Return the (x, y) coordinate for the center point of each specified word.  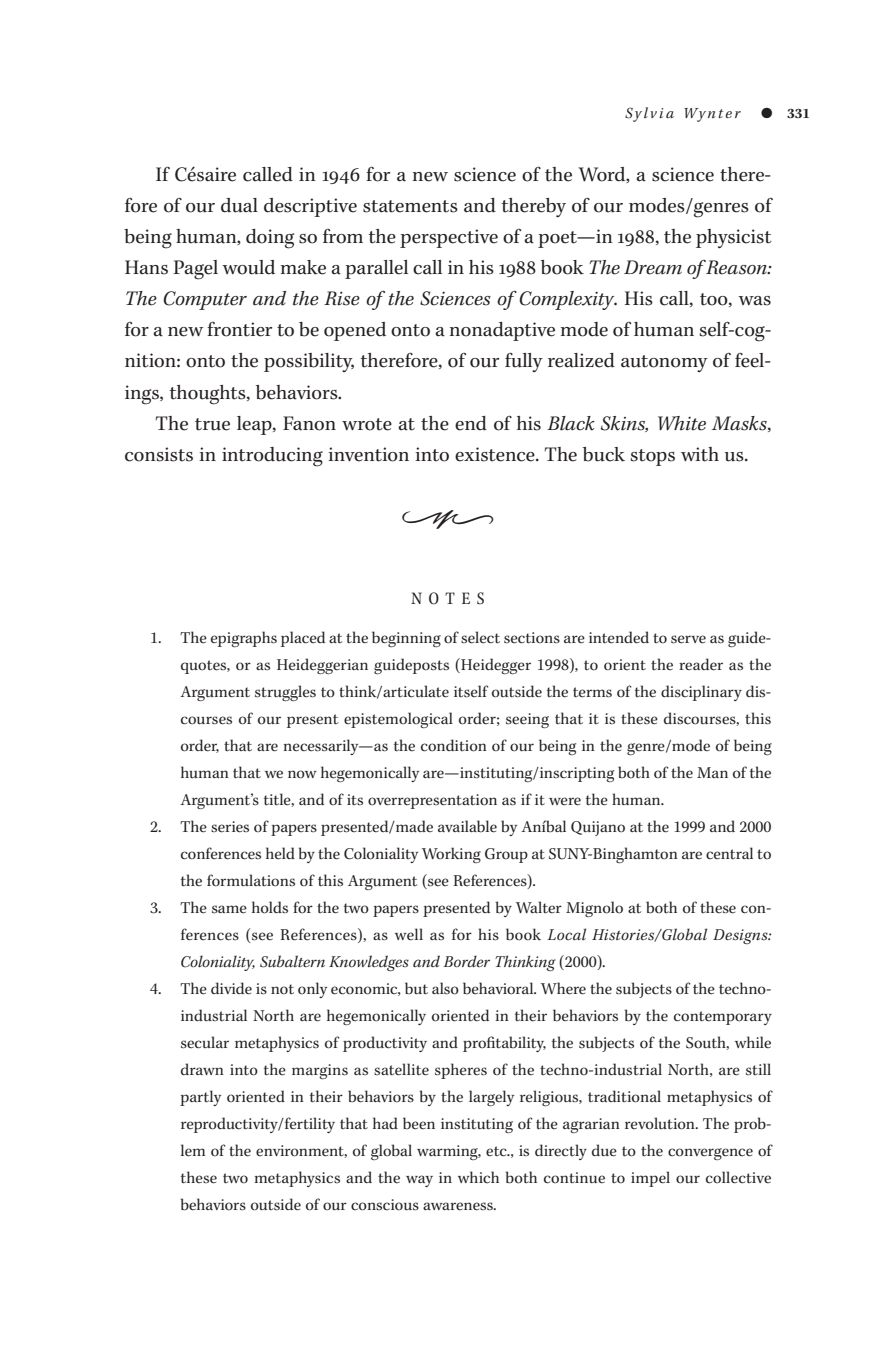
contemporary (723, 1018)
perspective (449, 238)
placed (303, 639)
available (467, 826)
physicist (734, 238)
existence (496, 454)
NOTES (447, 598)
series (230, 827)
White (682, 423)
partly (200, 1098)
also (445, 988)
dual (239, 205)
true (212, 424)
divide (231, 988)
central (729, 853)
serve (688, 639)
